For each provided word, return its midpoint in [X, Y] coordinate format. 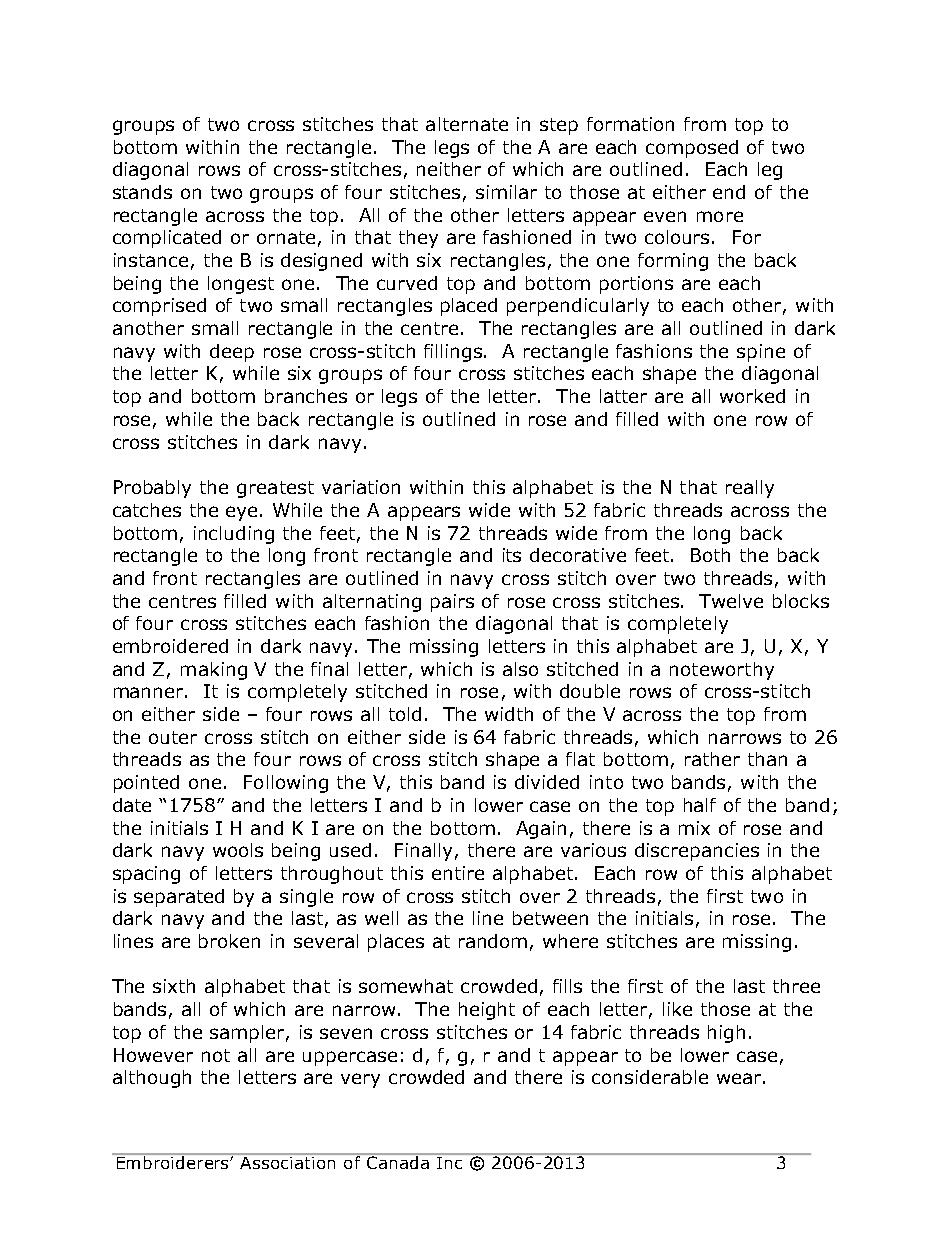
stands [142, 192]
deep [232, 353]
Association [287, 1163]
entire [458, 873]
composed [692, 149]
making [214, 671]
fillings [454, 353]
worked [752, 396]
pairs [452, 603]
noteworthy [722, 671]
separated [179, 898]
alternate [467, 124]
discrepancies [697, 852]
